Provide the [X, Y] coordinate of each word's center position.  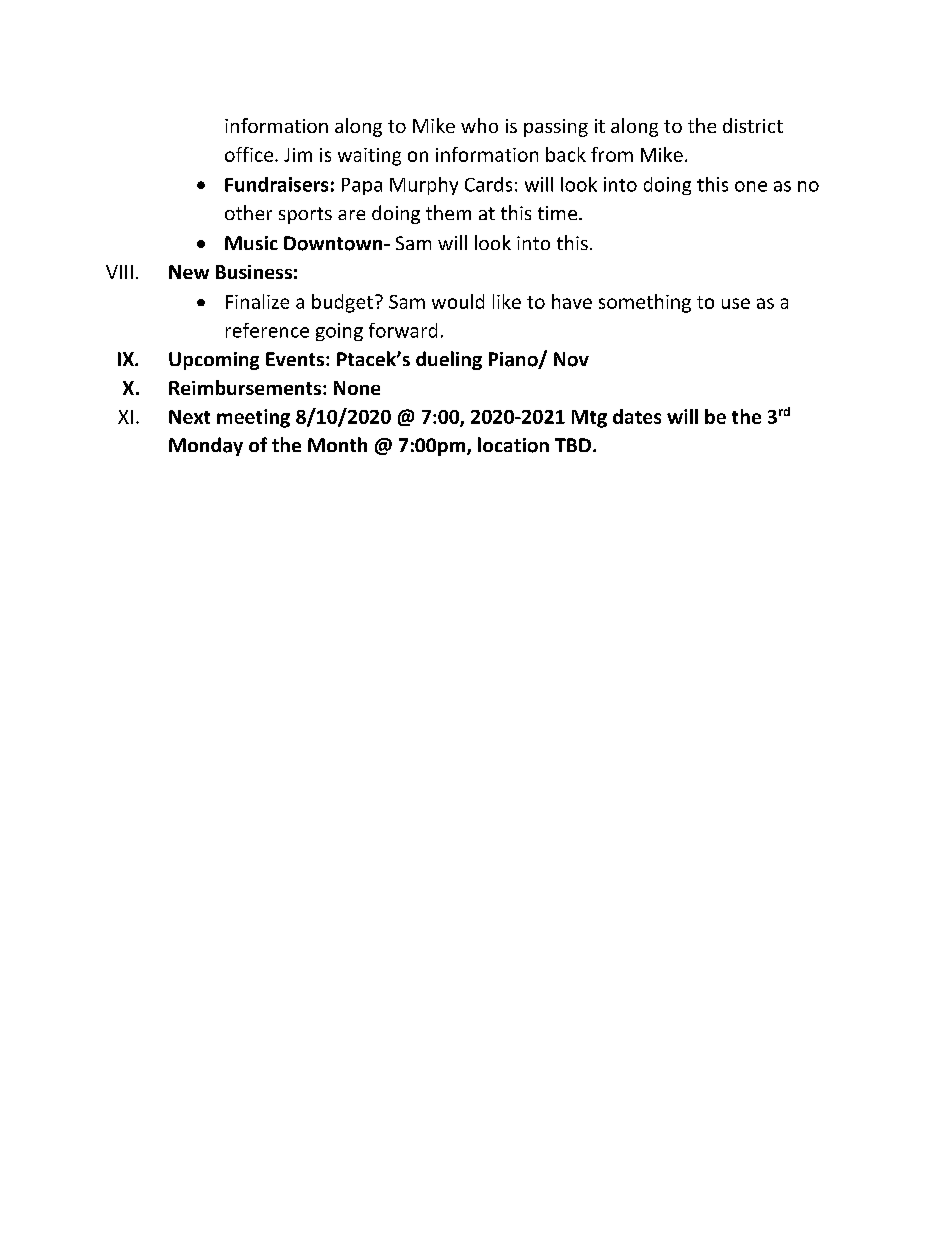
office [249, 154]
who [479, 125]
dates [637, 416]
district [753, 125]
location [513, 445]
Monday [206, 446]
